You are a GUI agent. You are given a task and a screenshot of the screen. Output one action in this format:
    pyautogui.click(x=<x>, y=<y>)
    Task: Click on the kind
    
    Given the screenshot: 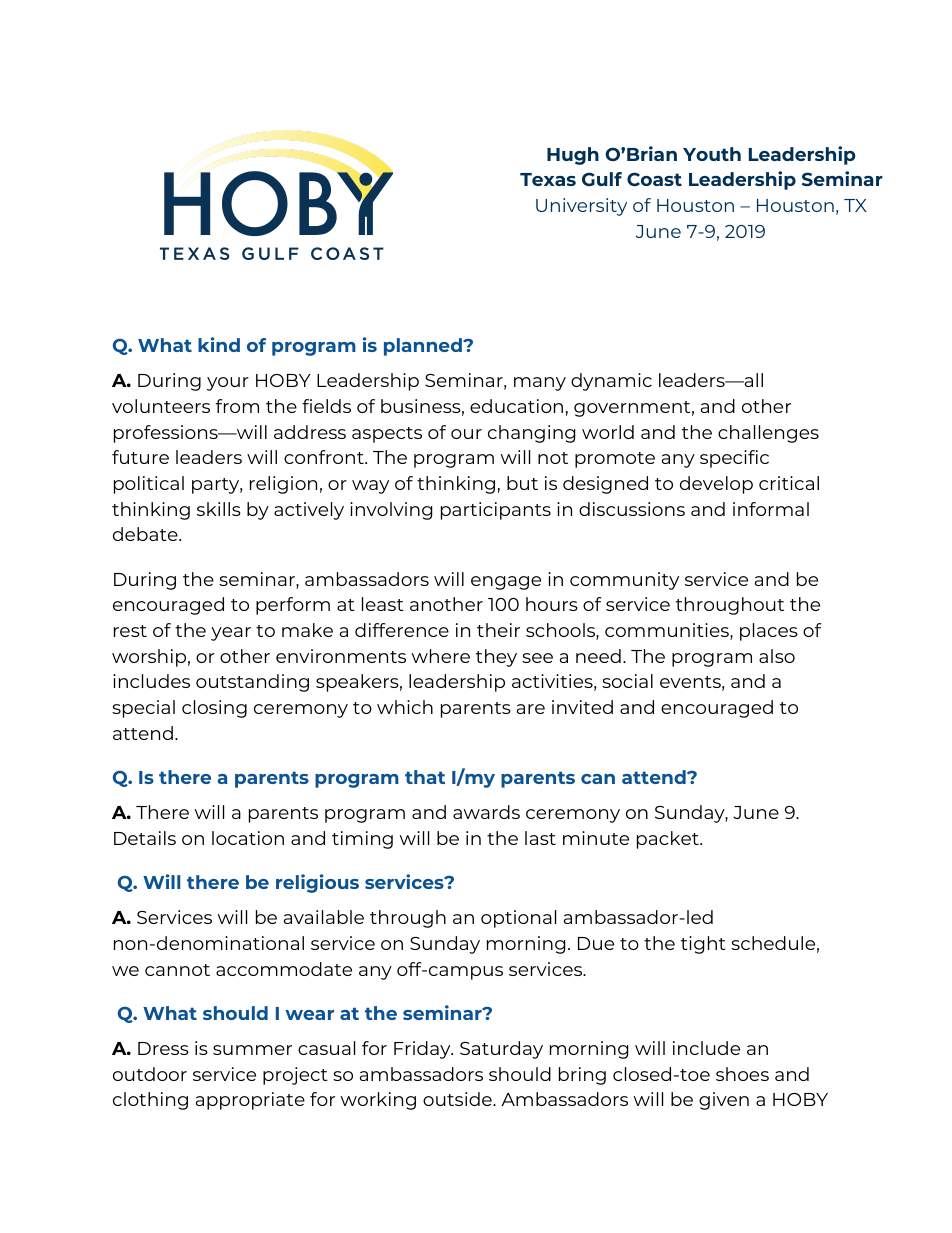 What is the action you would take?
    pyautogui.click(x=219, y=344)
